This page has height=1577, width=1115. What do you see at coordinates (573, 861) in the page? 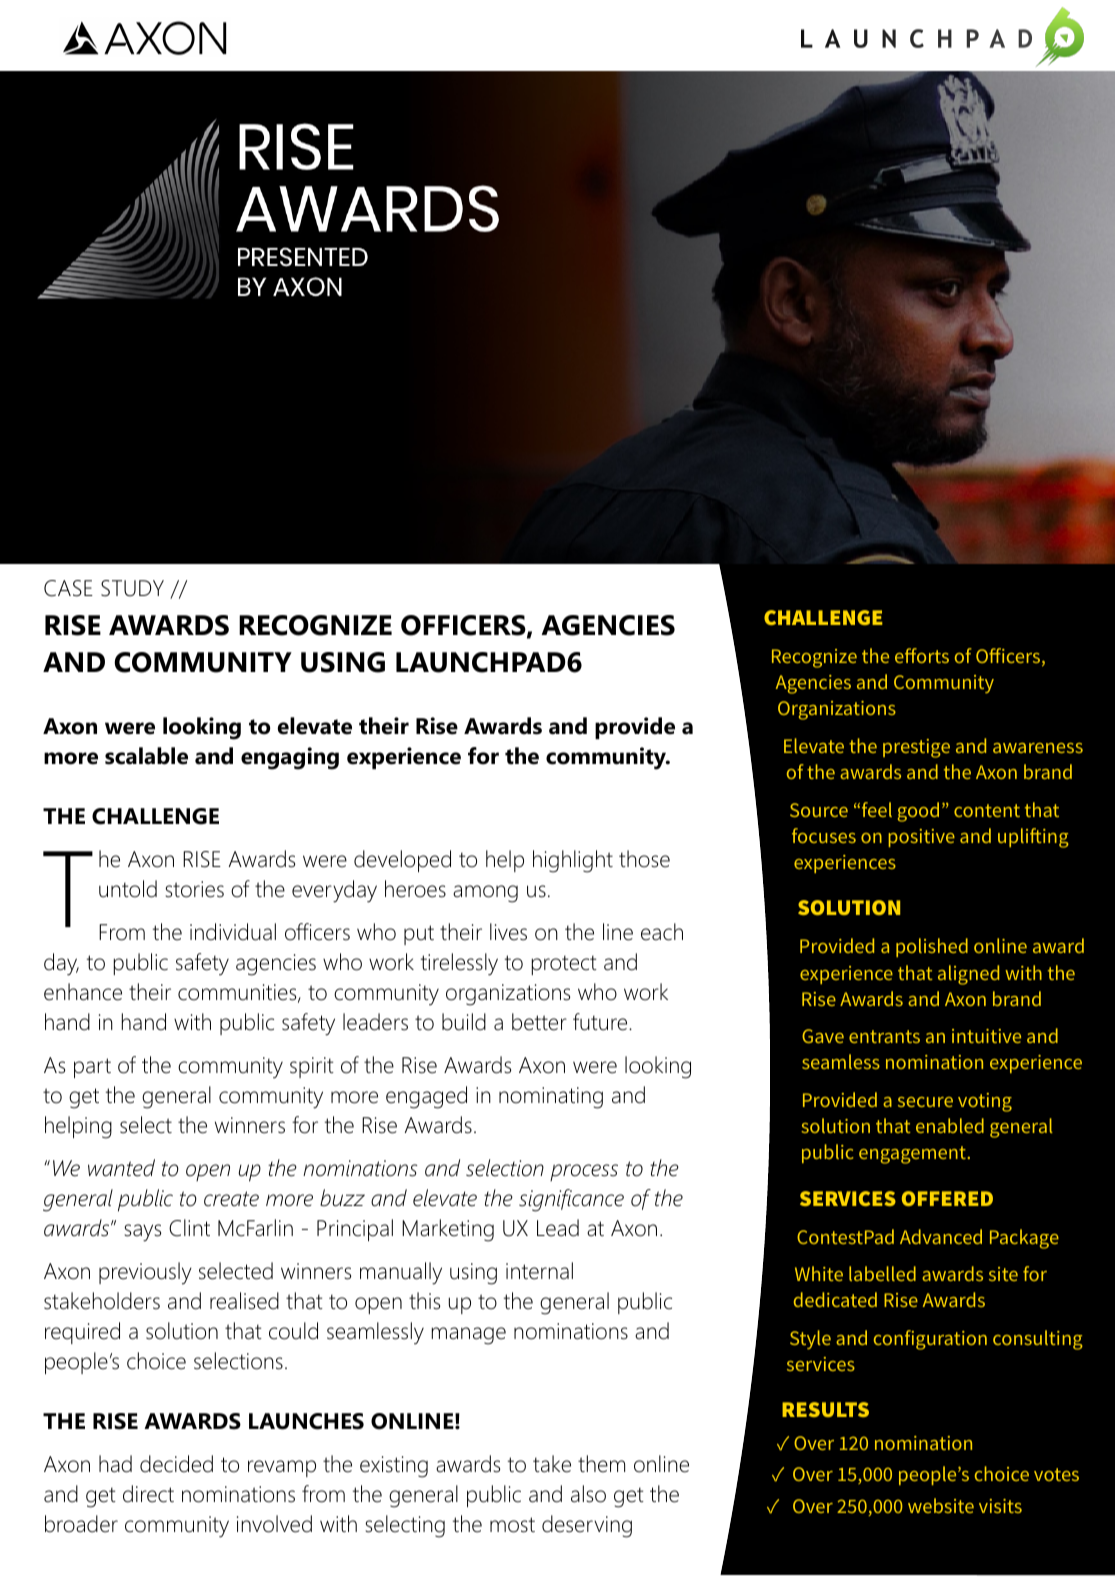
I see `highlight` at bounding box center [573, 861].
